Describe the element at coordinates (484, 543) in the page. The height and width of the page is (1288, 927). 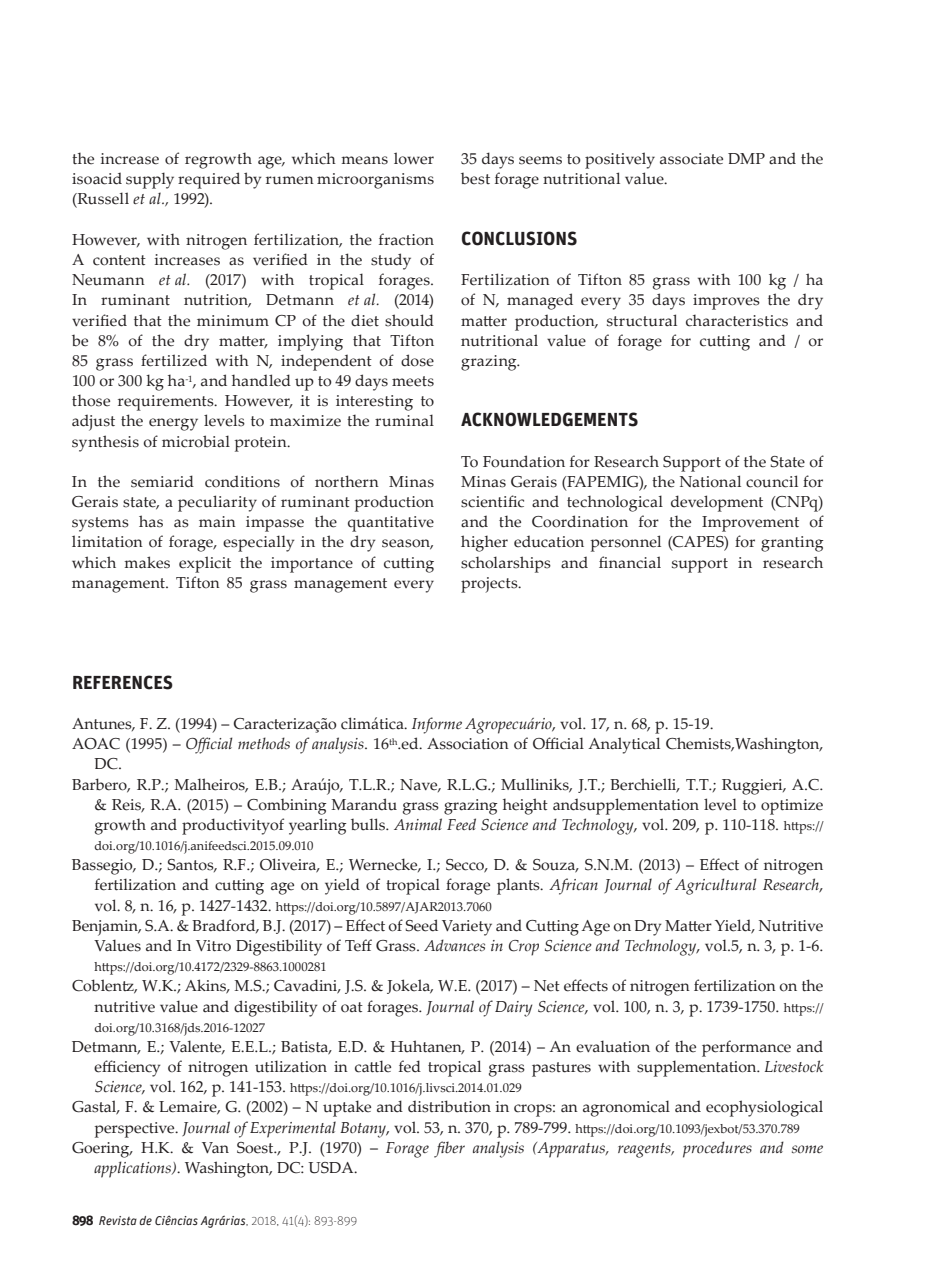
I see `higher` at that location.
